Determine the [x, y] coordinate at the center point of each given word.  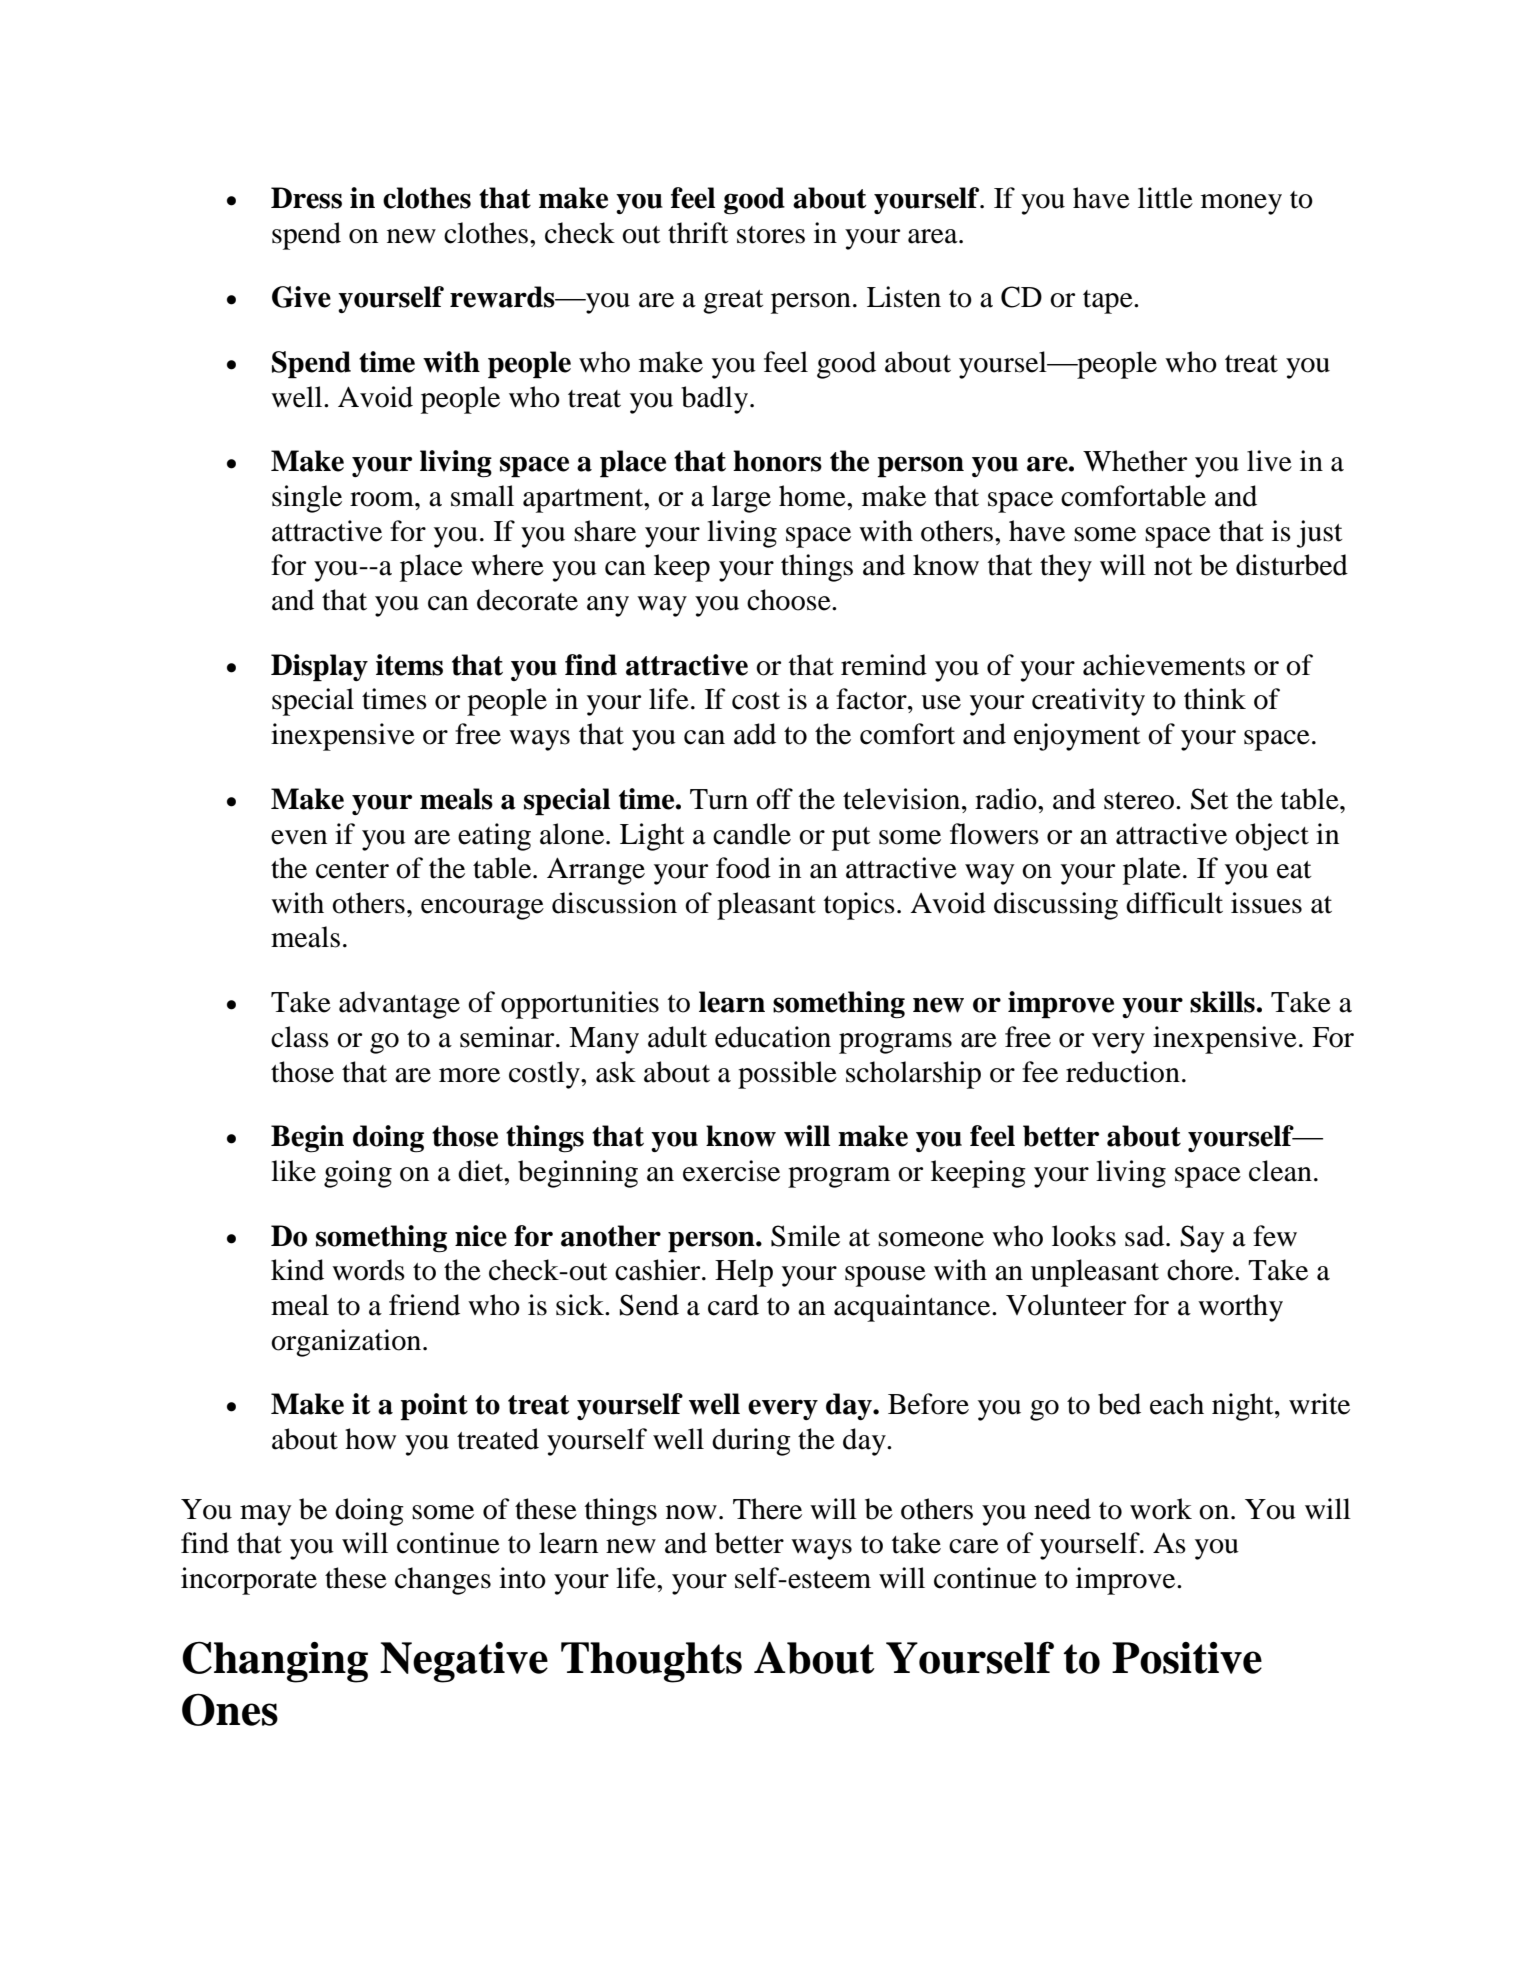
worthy [1240, 1308]
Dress [306, 198]
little [1165, 198]
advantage [399, 1005]
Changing [275, 1662]
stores [771, 235]
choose [790, 600]
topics [859, 906]
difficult [1174, 903]
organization [347, 1343]
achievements [1164, 665]
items [409, 665]
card [733, 1305]
